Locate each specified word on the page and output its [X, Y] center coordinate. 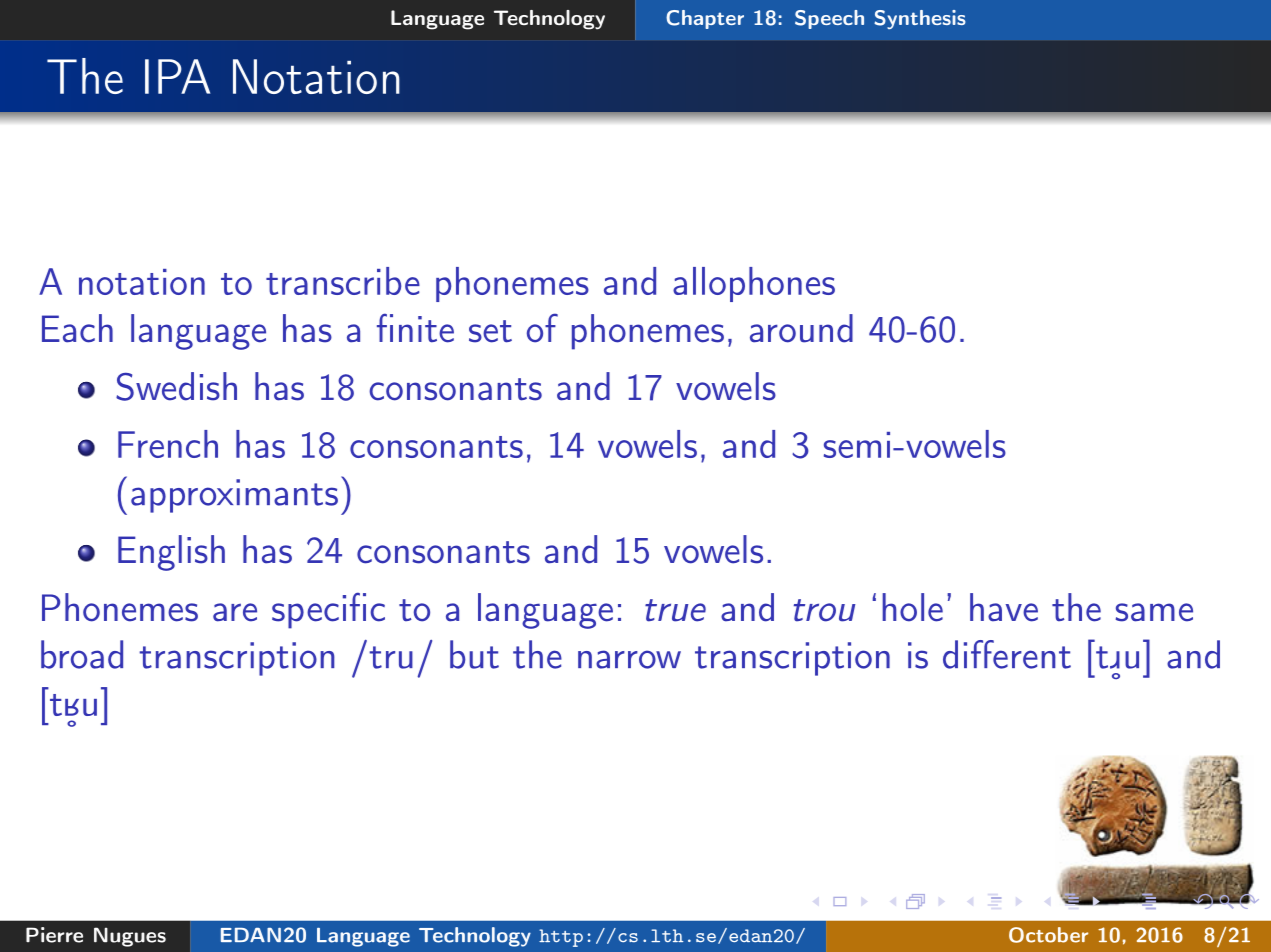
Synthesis [920, 19]
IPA [177, 76]
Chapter [705, 19]
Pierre [54, 935]
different [1007, 654]
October [1048, 935]
